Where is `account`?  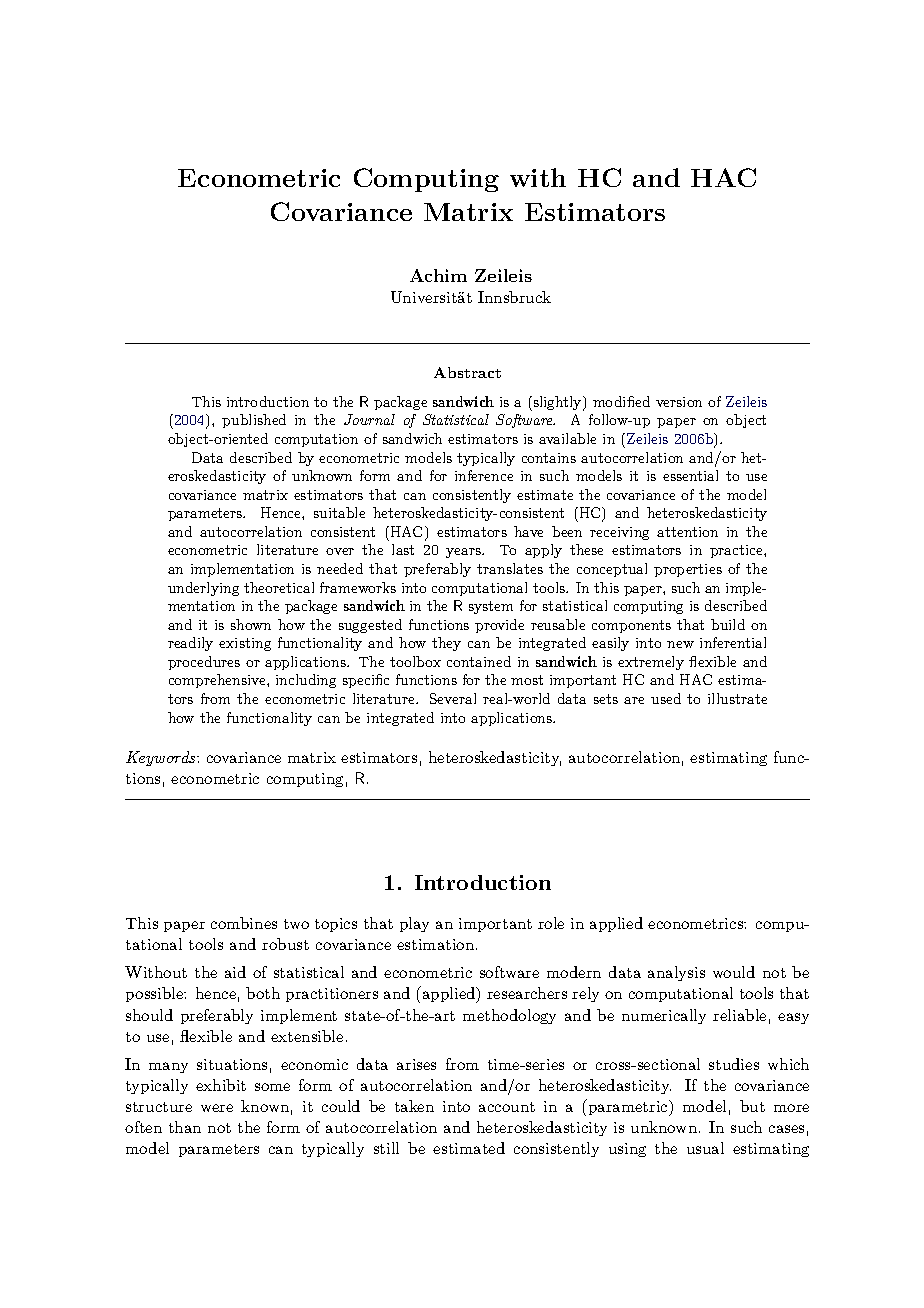 account is located at coordinates (507, 1107).
